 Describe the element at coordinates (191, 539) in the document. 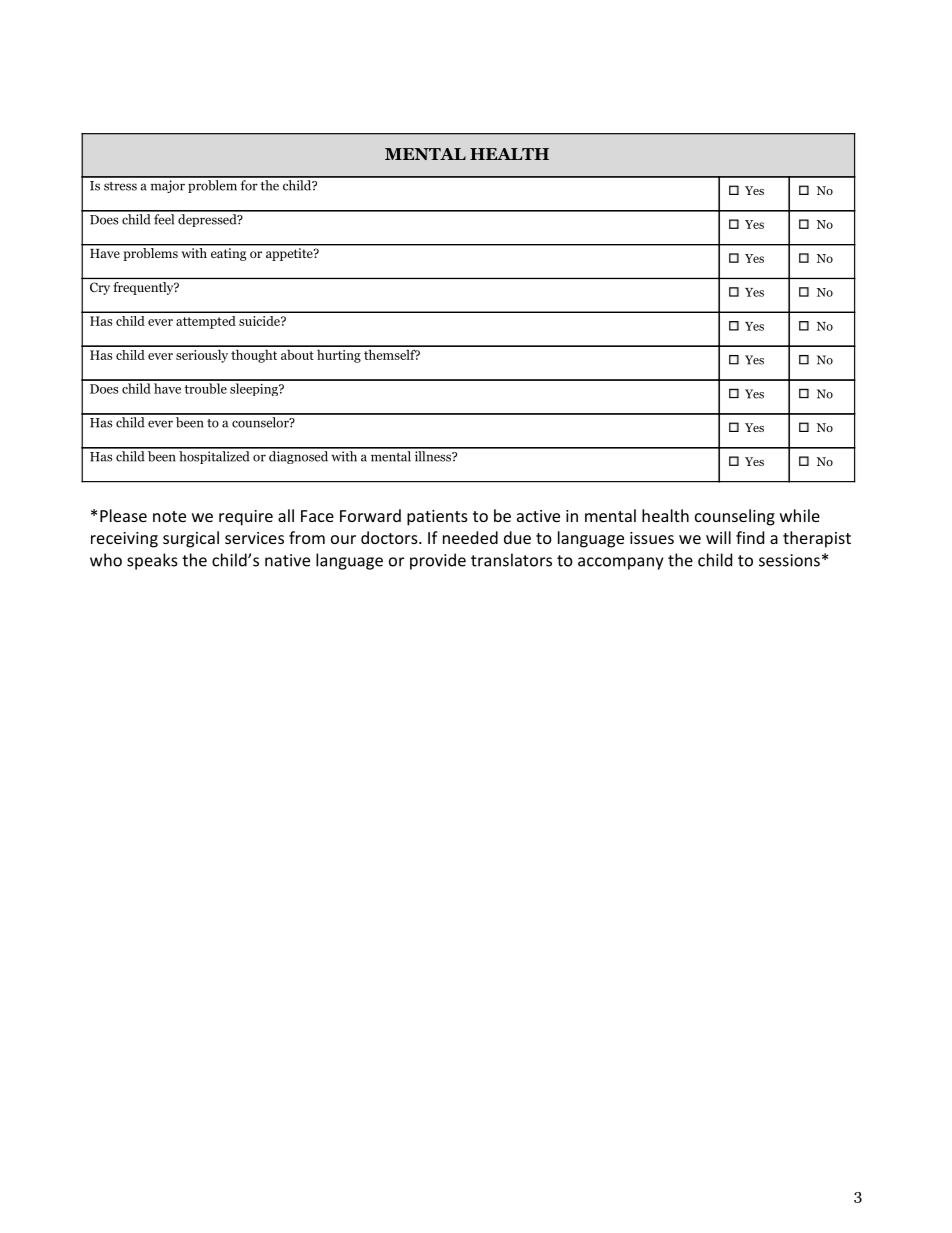

I see `surgical` at that location.
